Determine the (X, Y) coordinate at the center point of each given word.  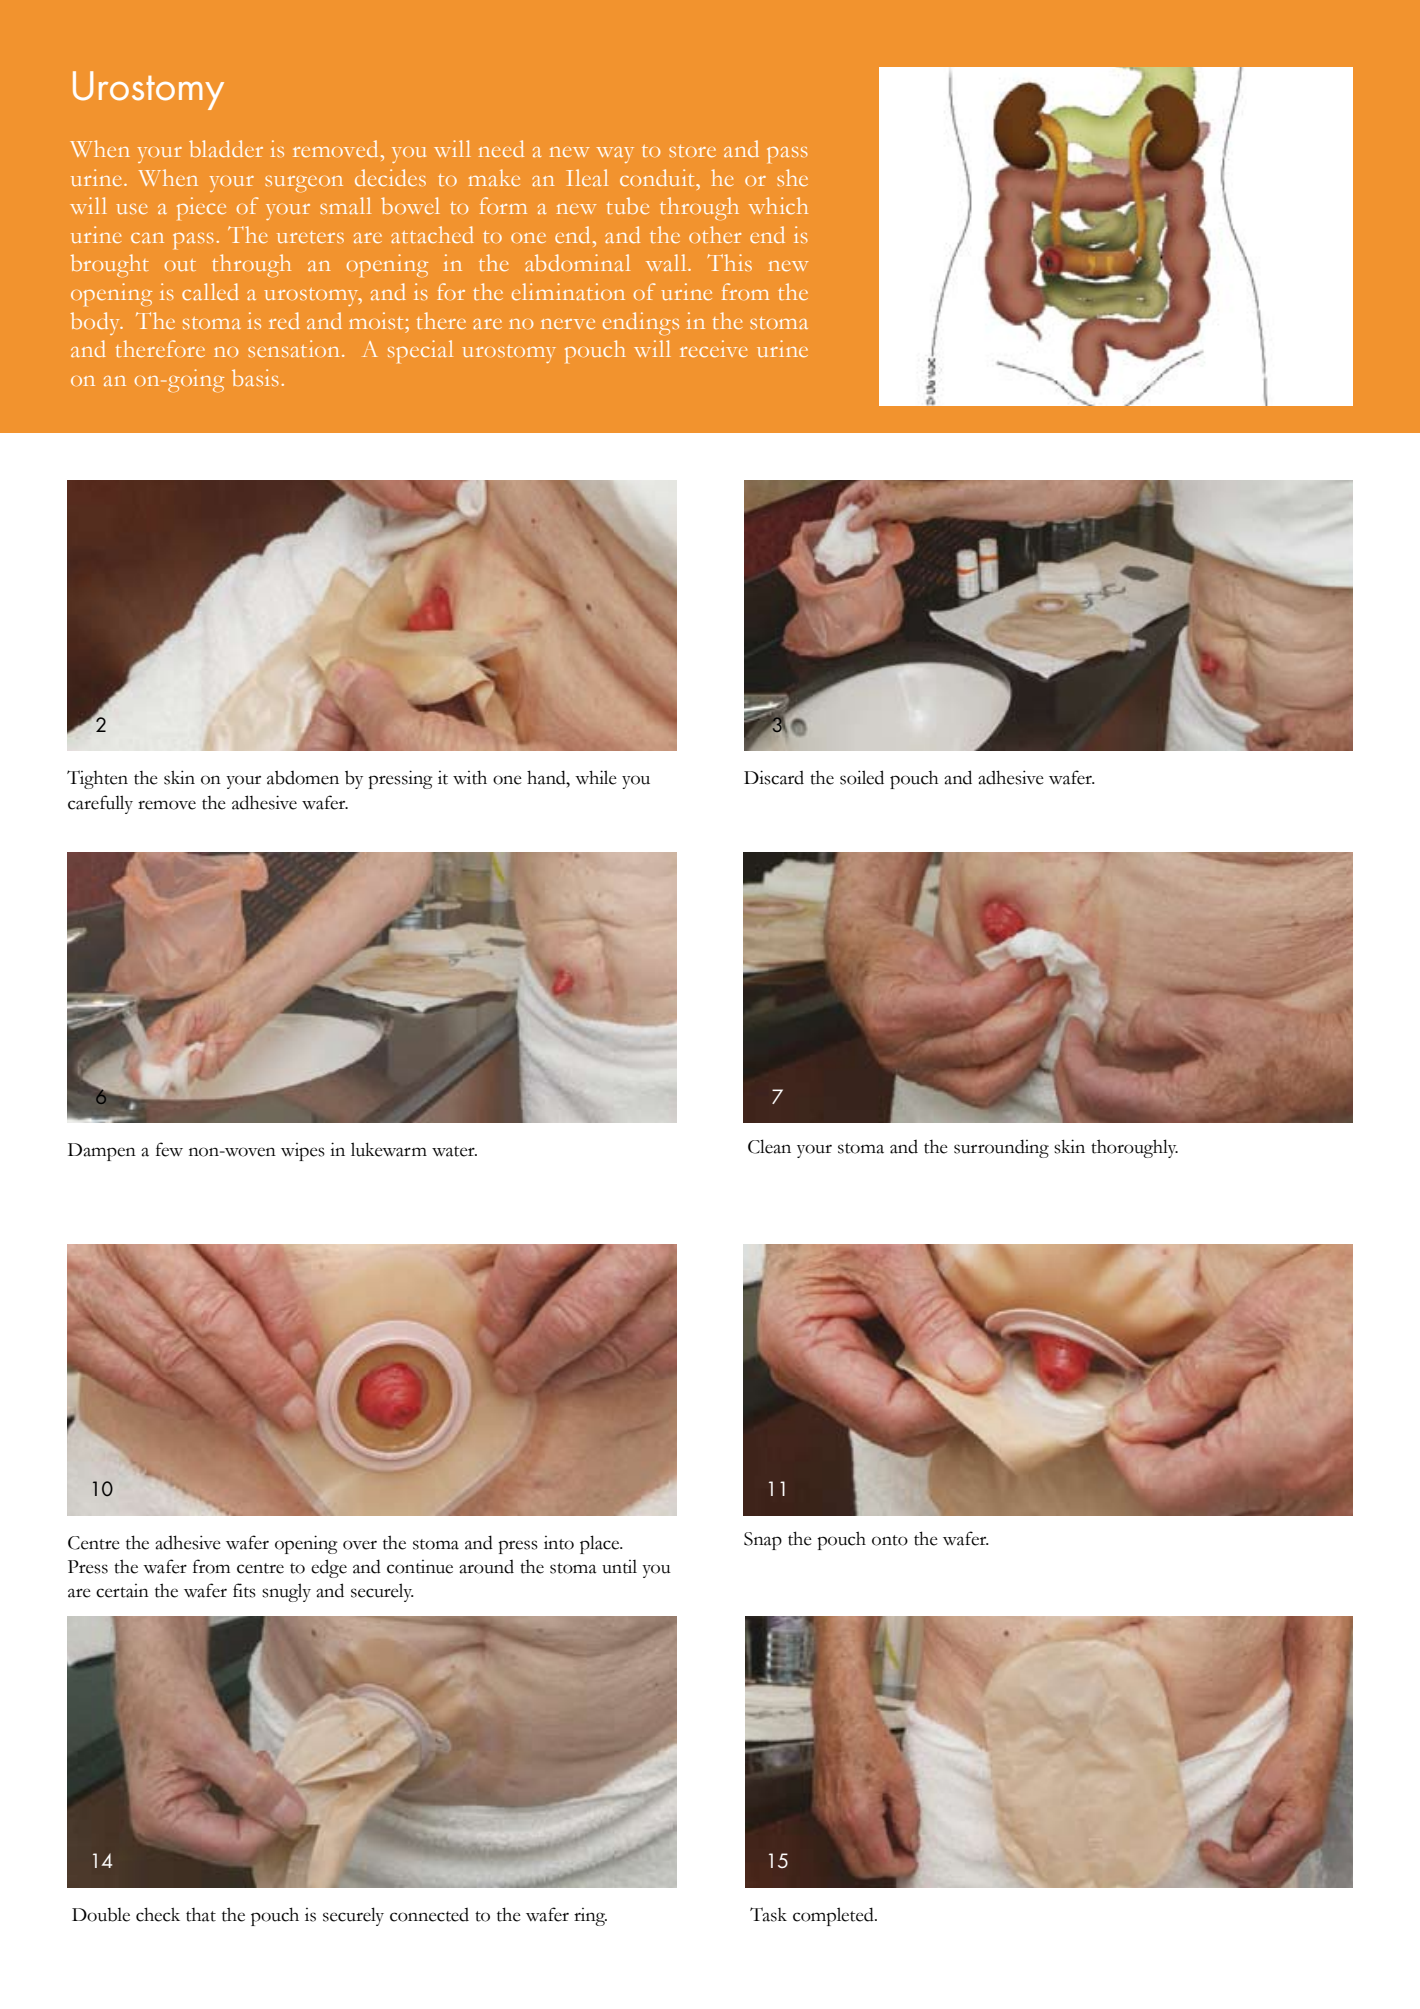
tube (628, 205)
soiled (862, 777)
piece (201, 208)
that (201, 1915)
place (601, 1544)
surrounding (1001, 1148)
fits (244, 1590)
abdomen (303, 778)
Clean (769, 1146)
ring (590, 1917)
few (169, 1149)
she (792, 177)
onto (890, 1540)
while (596, 777)
